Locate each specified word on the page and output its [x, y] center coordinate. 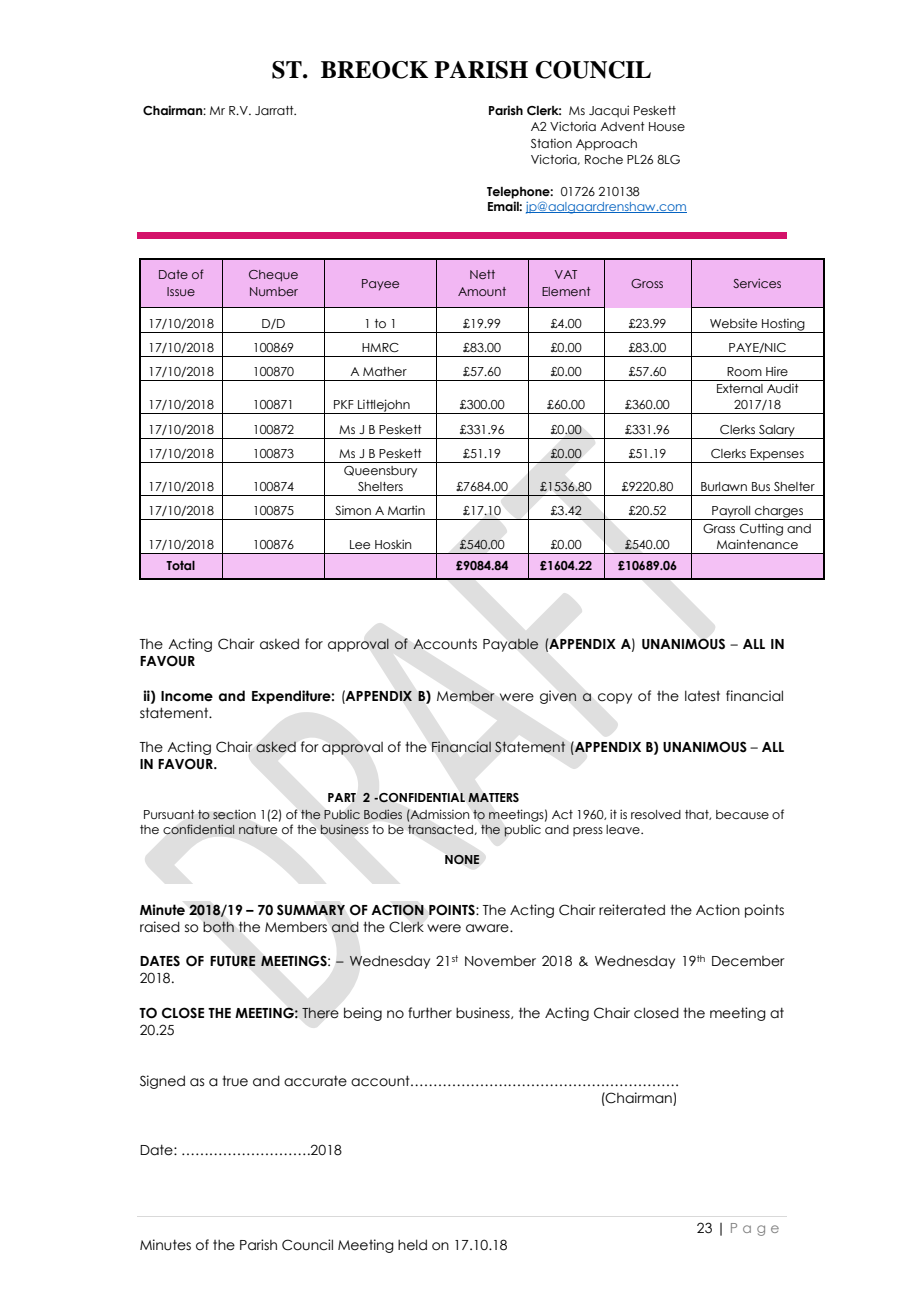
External [740, 388]
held [412, 1245]
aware [488, 928]
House [667, 126]
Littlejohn [384, 406]
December [748, 961]
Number [274, 291]
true [235, 1081]
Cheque [273, 276]
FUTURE [233, 961]
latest [702, 696]
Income [187, 696]
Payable [511, 645]
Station [551, 143]
